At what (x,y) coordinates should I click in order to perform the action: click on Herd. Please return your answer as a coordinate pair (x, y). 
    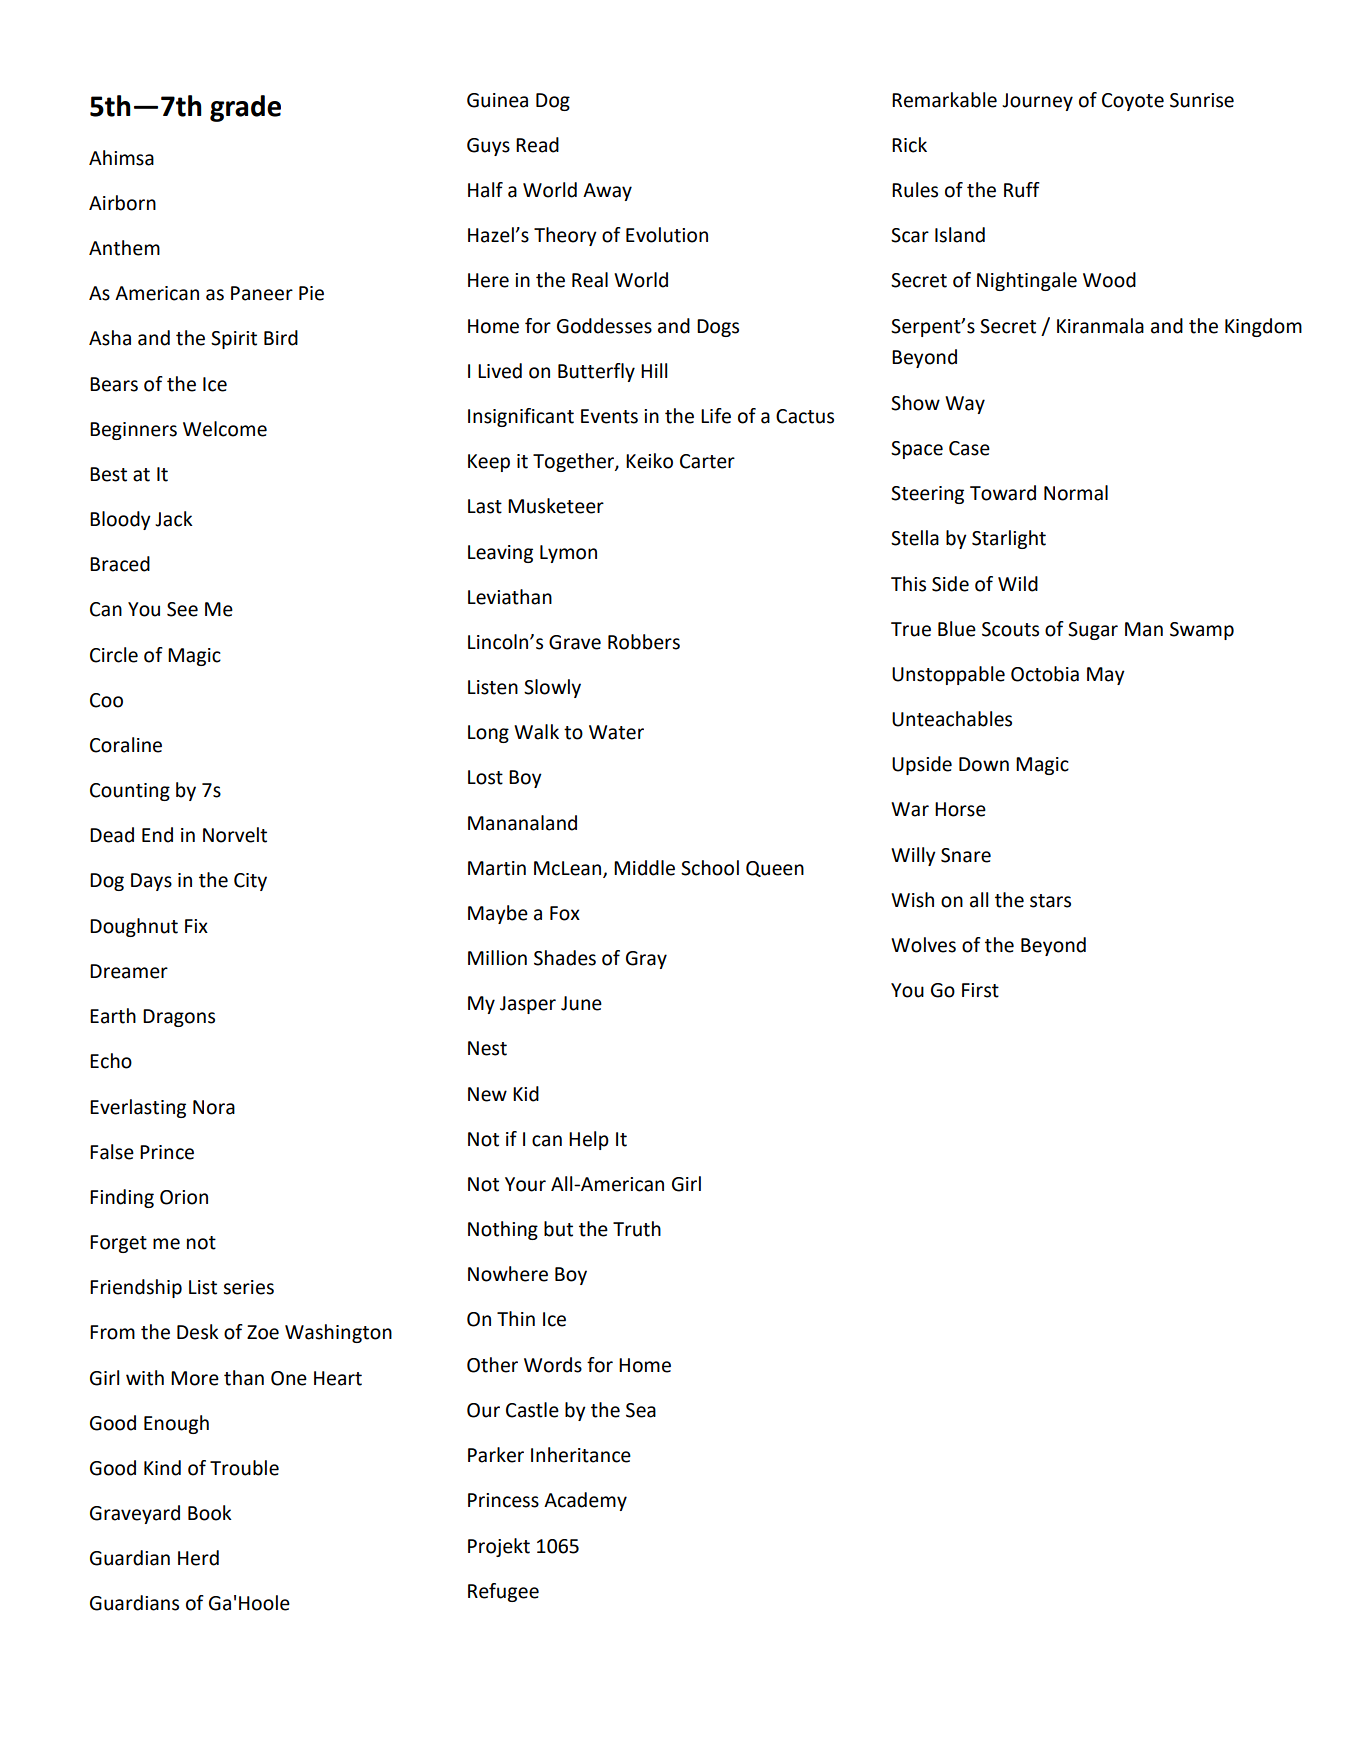
    Looking at the image, I should click on (198, 1558).
